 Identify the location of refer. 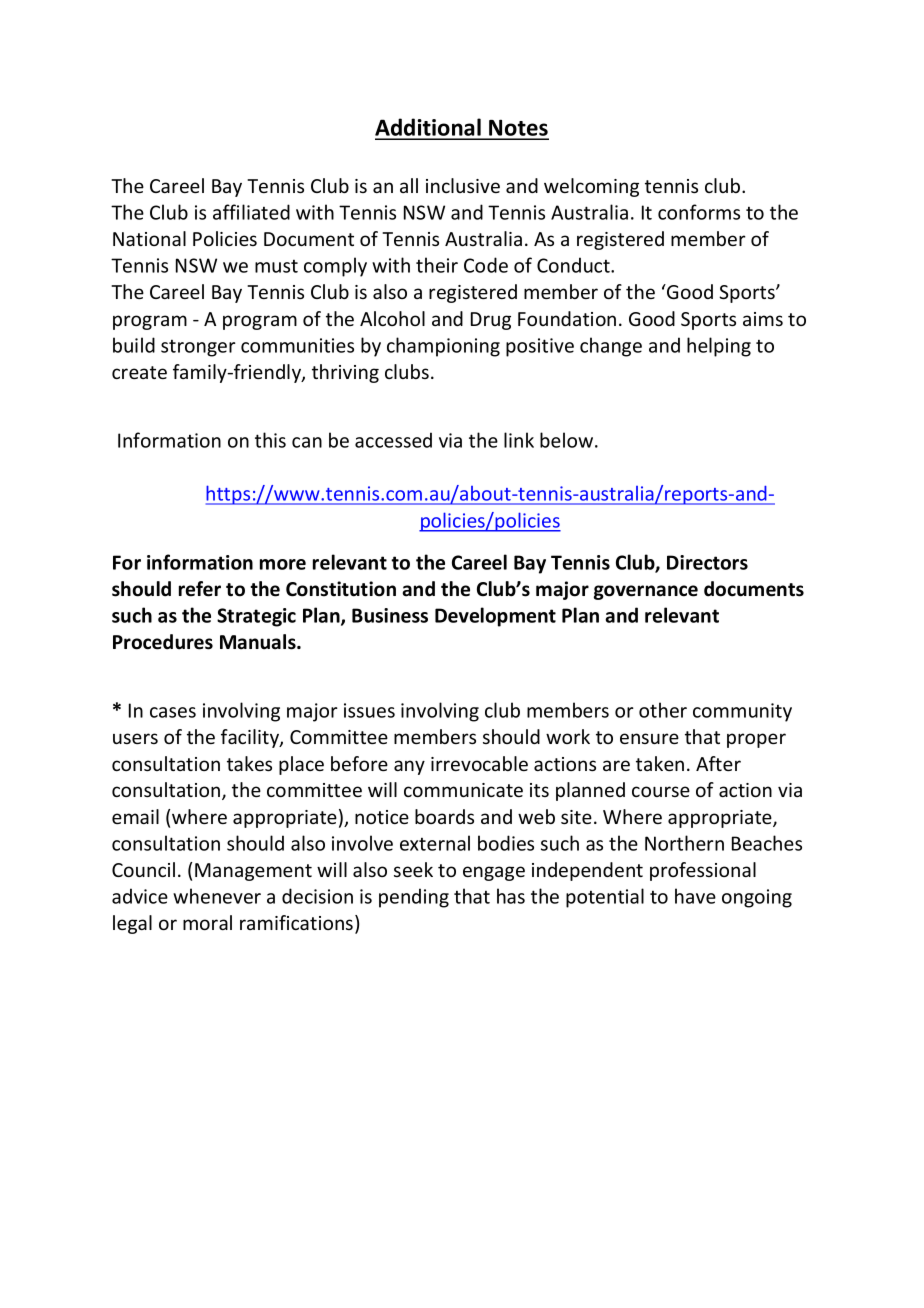
(200, 589).
